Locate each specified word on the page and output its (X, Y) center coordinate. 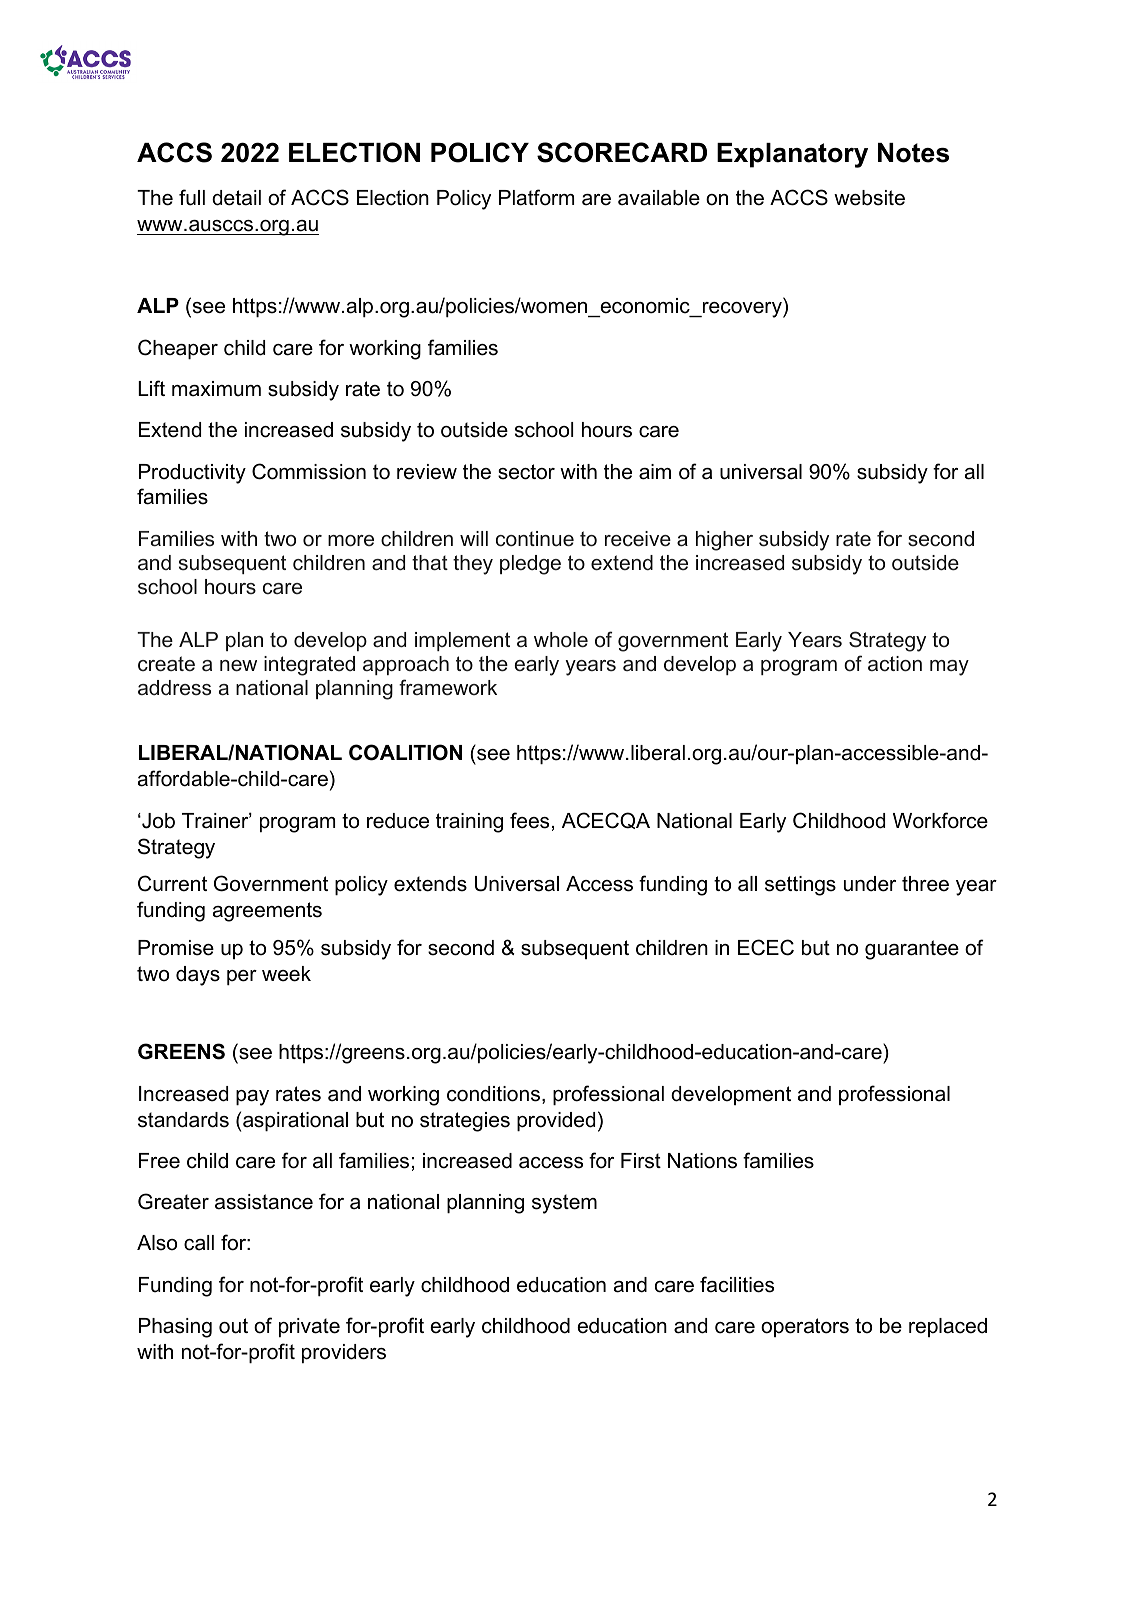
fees (529, 820)
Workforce (940, 820)
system (564, 1204)
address (174, 688)
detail (236, 198)
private (309, 1327)
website (869, 198)
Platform (536, 197)
